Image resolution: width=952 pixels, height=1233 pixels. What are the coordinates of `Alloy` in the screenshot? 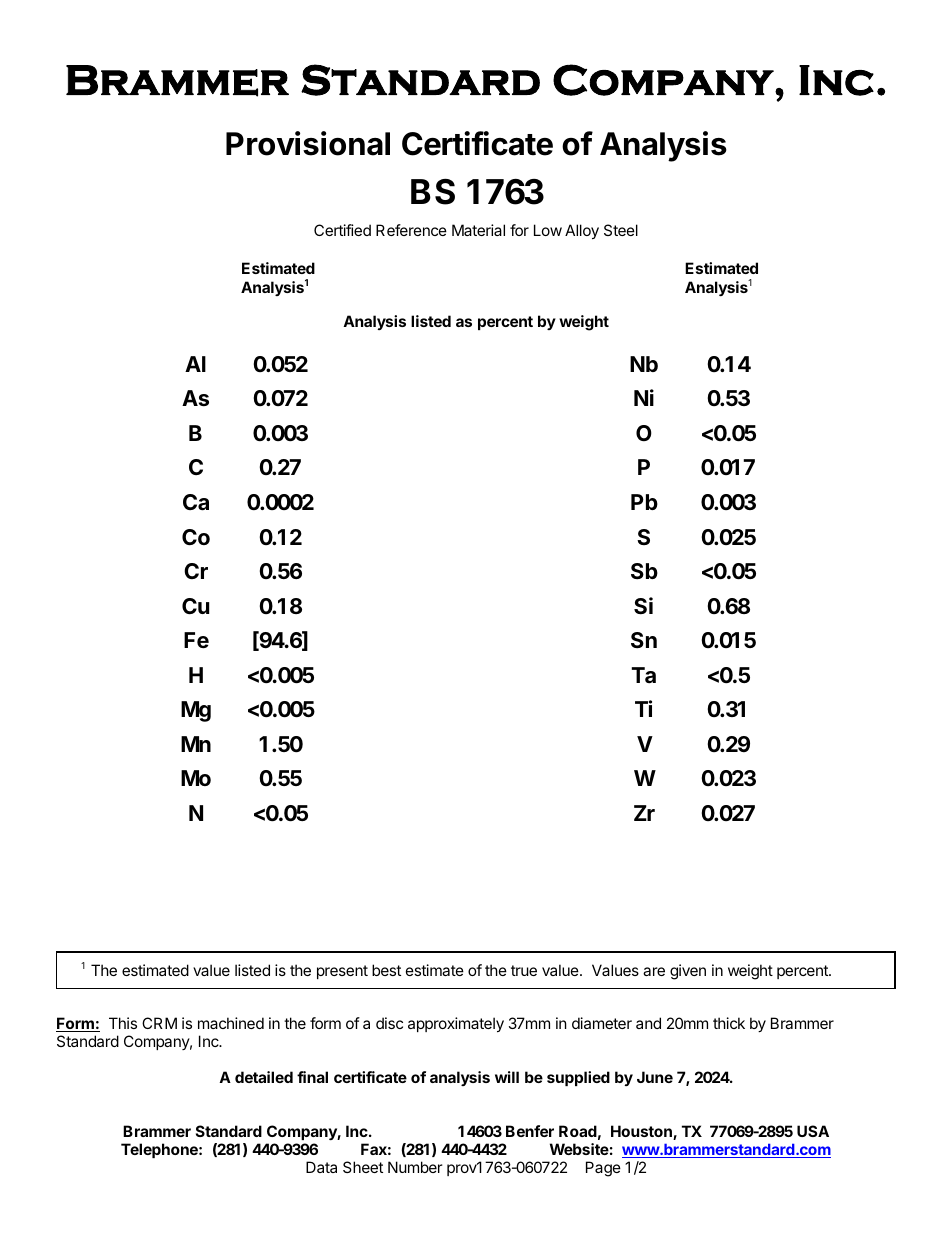 It's located at (582, 231).
